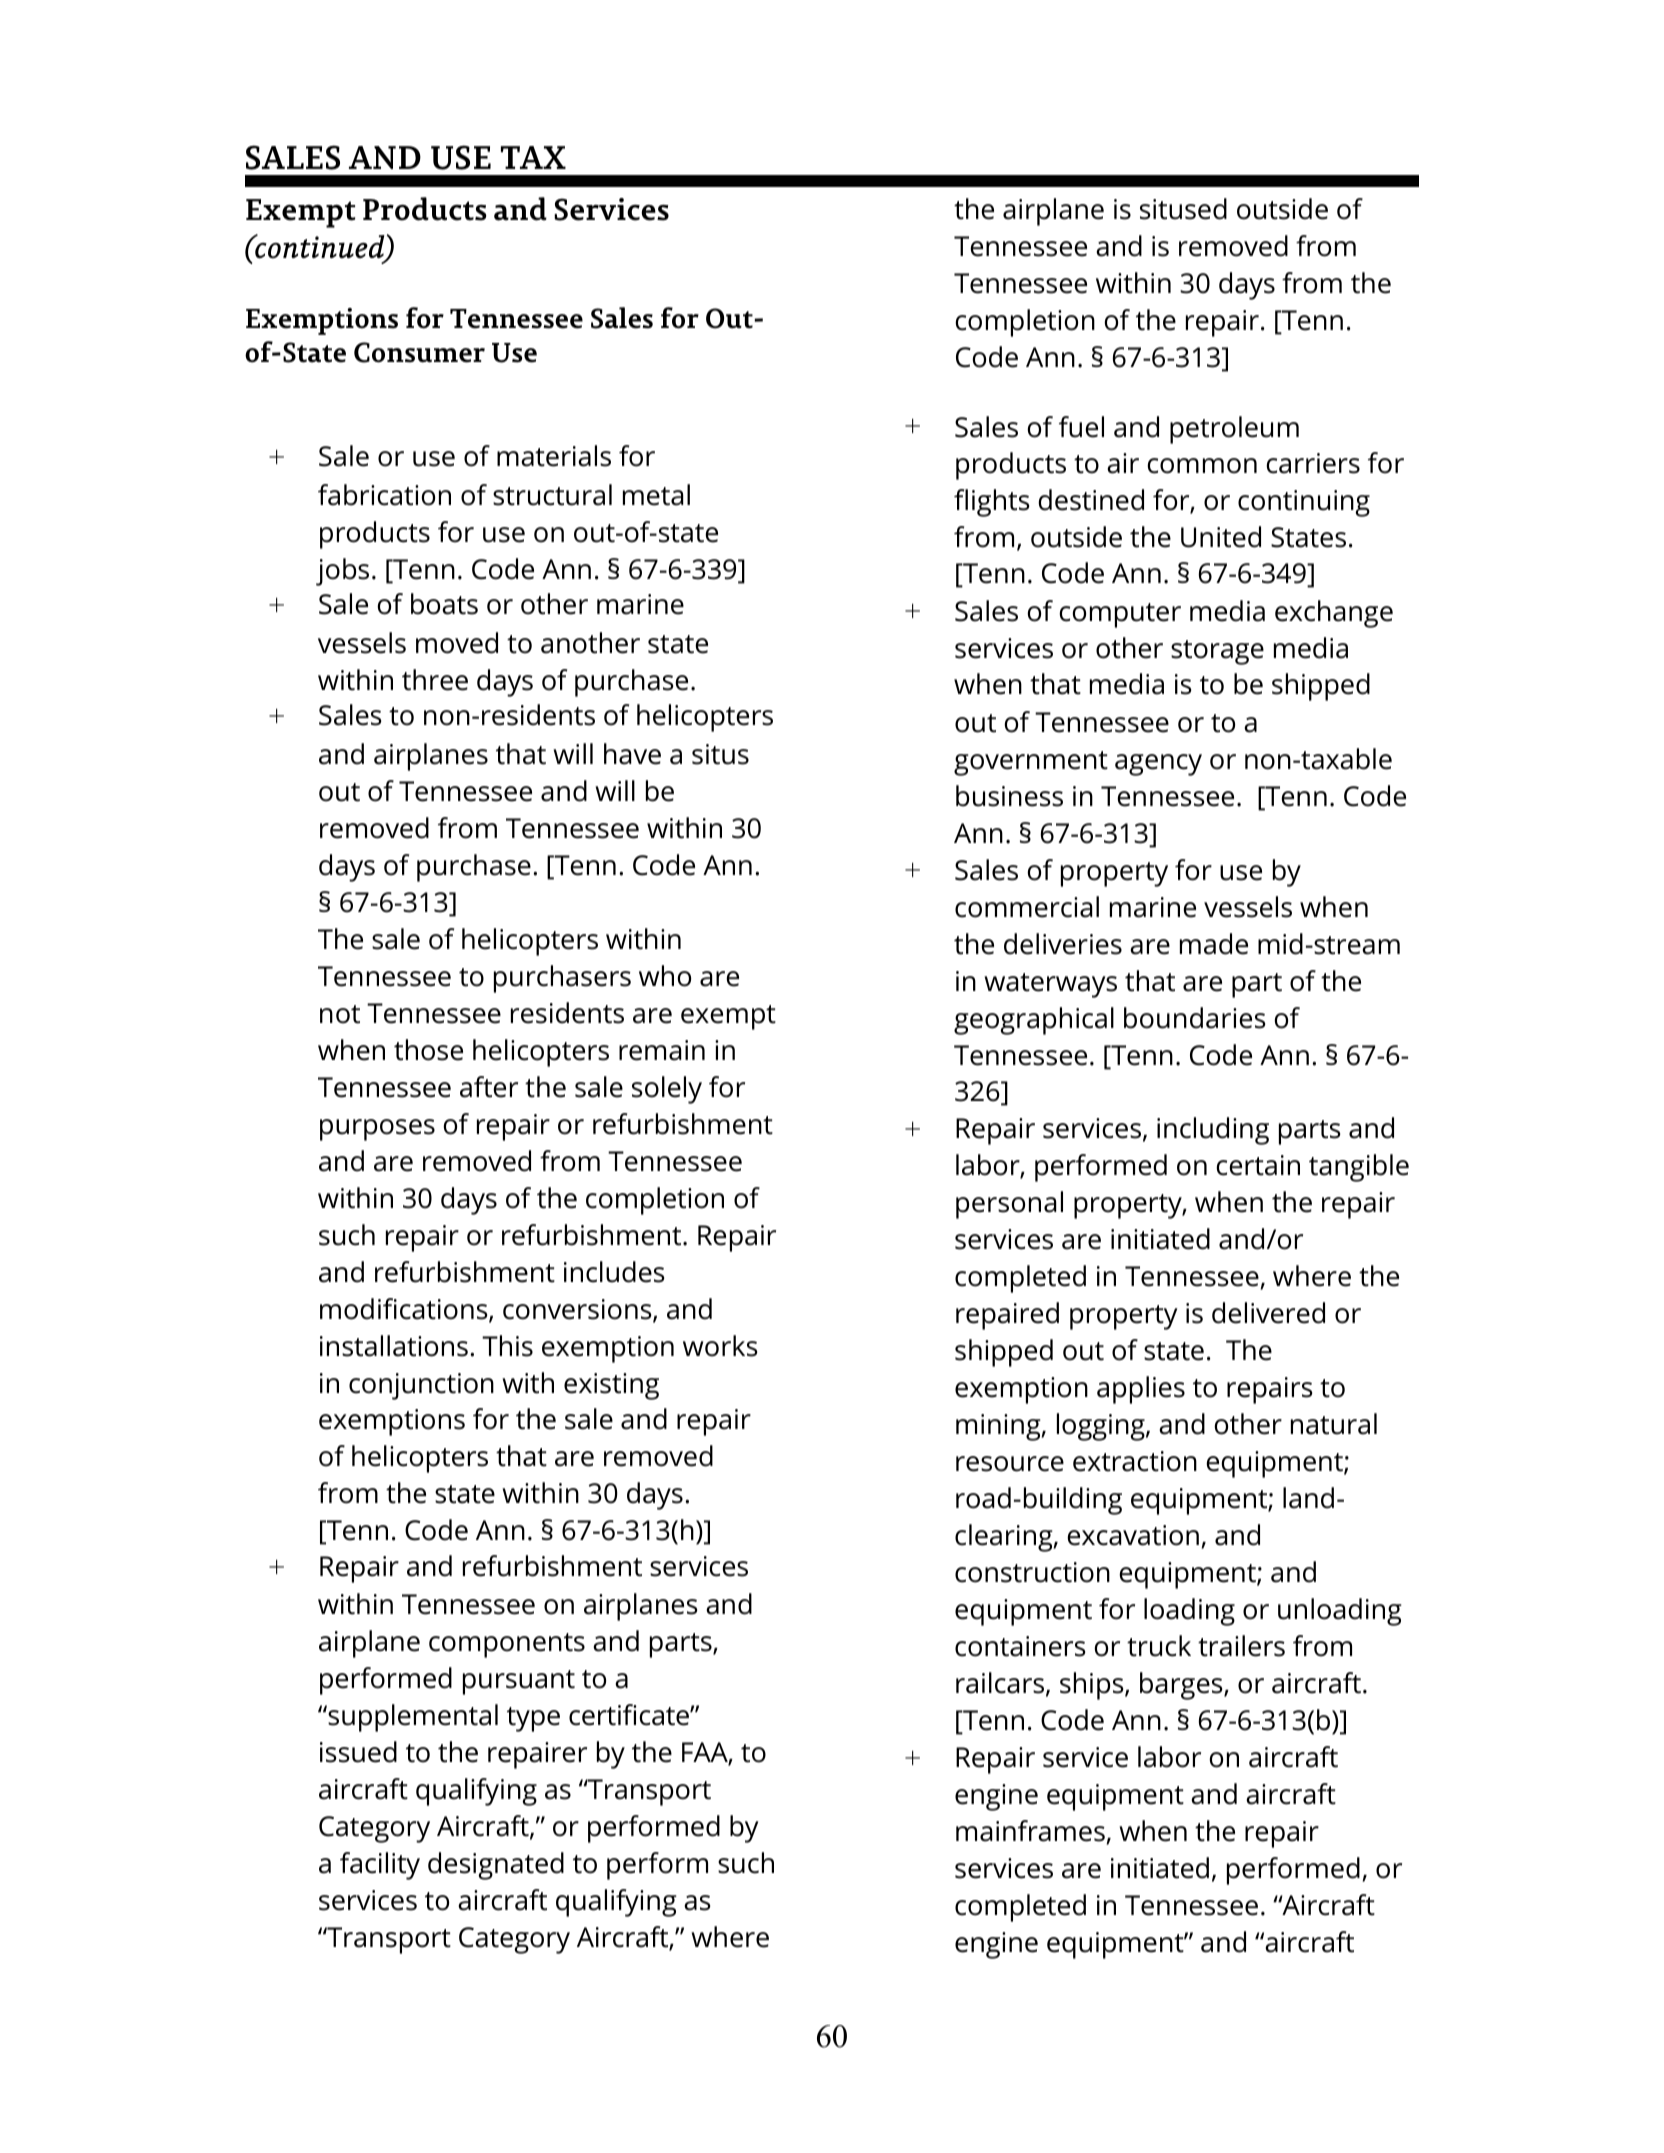  Describe the element at coordinates (435, 680) in the image. I see `three` at that location.
